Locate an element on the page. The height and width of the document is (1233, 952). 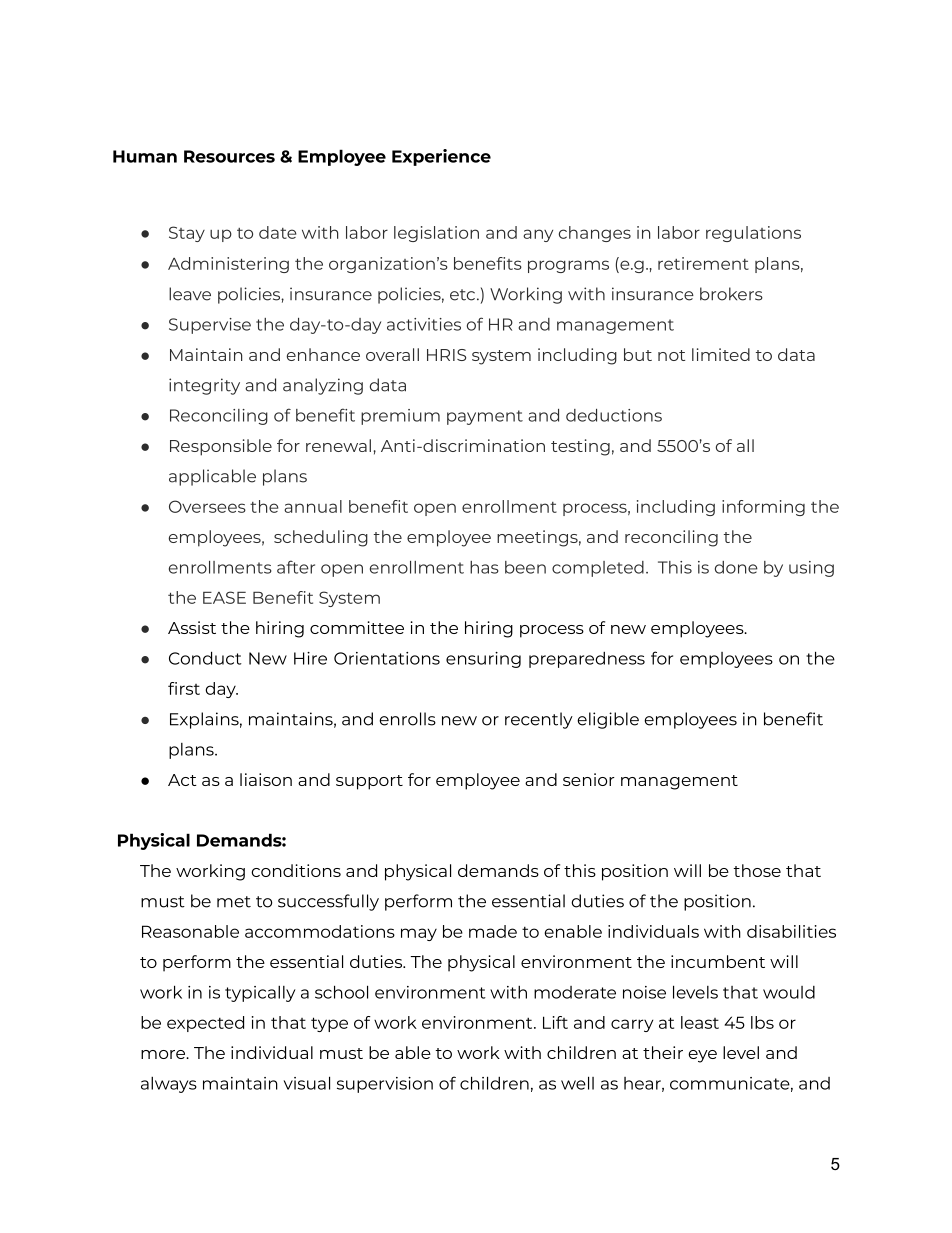
eye is located at coordinates (702, 1056).
